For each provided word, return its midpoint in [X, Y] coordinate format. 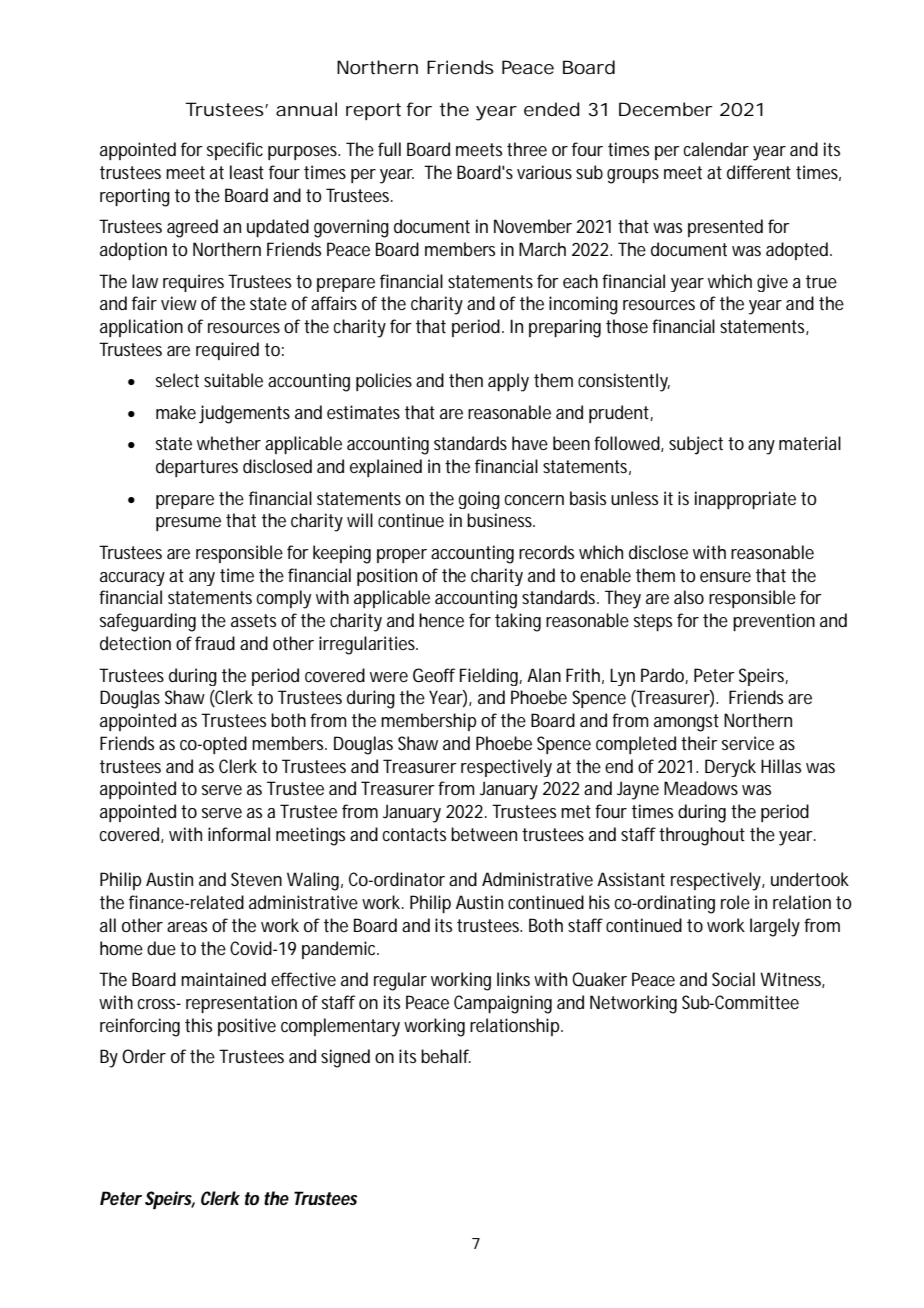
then [466, 380]
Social [733, 979]
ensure [725, 577]
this [198, 1025]
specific [235, 151]
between [484, 834]
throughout [702, 836]
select [177, 380]
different [759, 172]
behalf [446, 1056]
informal [239, 834]
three [527, 149]
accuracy [132, 579]
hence [441, 620]
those [627, 326]
